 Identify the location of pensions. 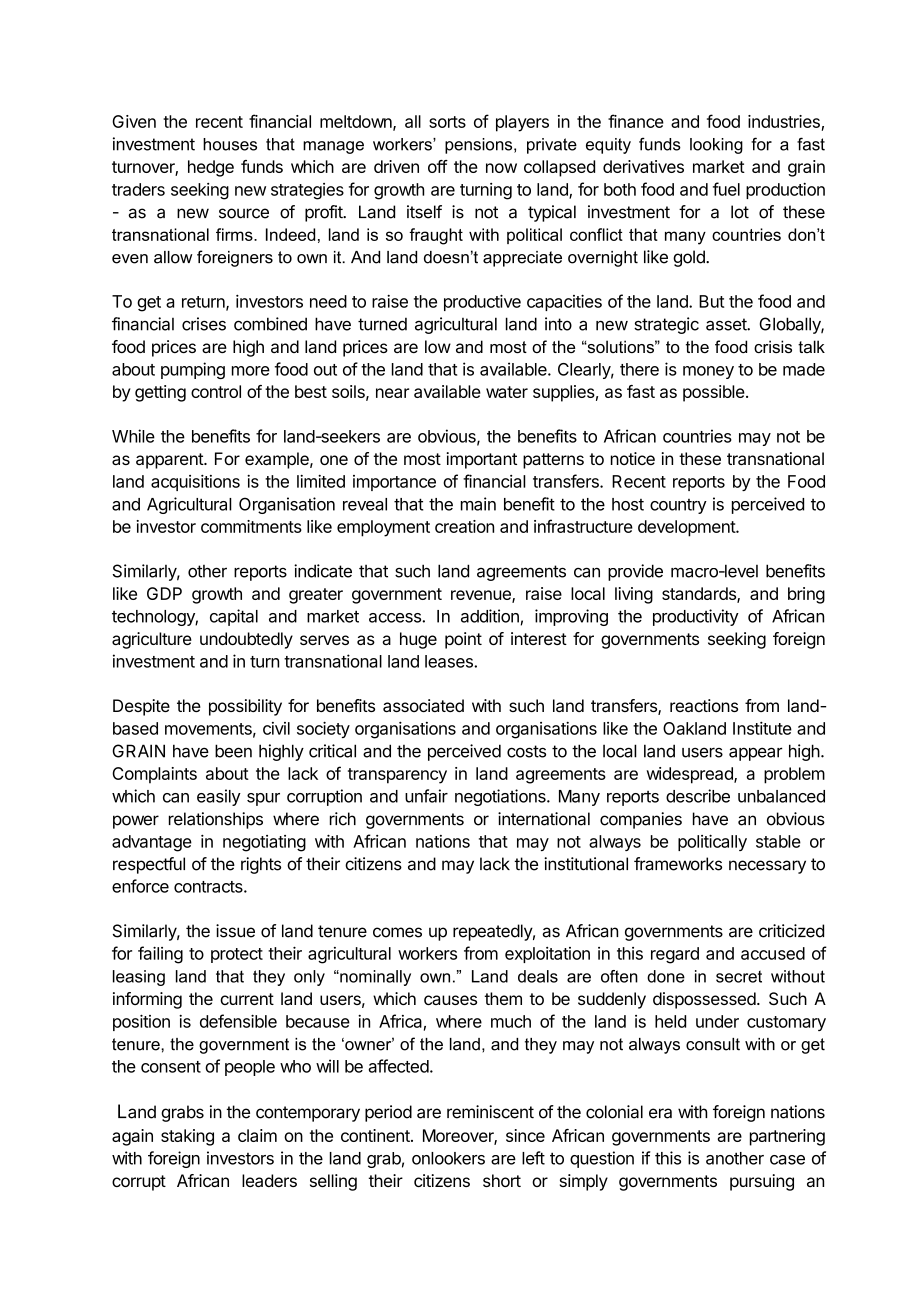
(480, 146).
